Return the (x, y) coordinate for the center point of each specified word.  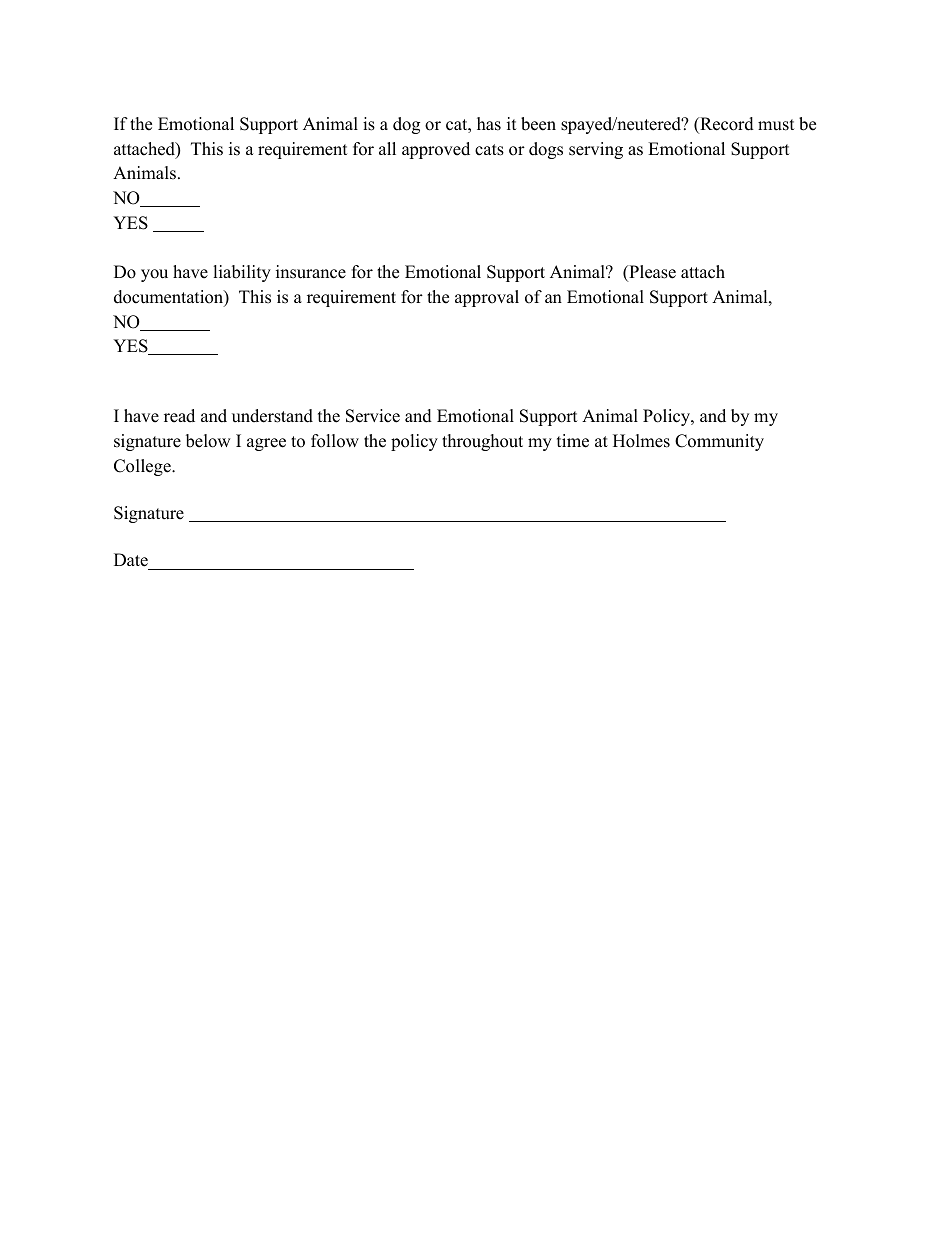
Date (131, 560)
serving (596, 150)
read (179, 416)
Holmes (641, 441)
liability (242, 273)
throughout (482, 442)
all (387, 148)
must (776, 125)
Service (373, 416)
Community (719, 442)
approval (487, 298)
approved (436, 150)
